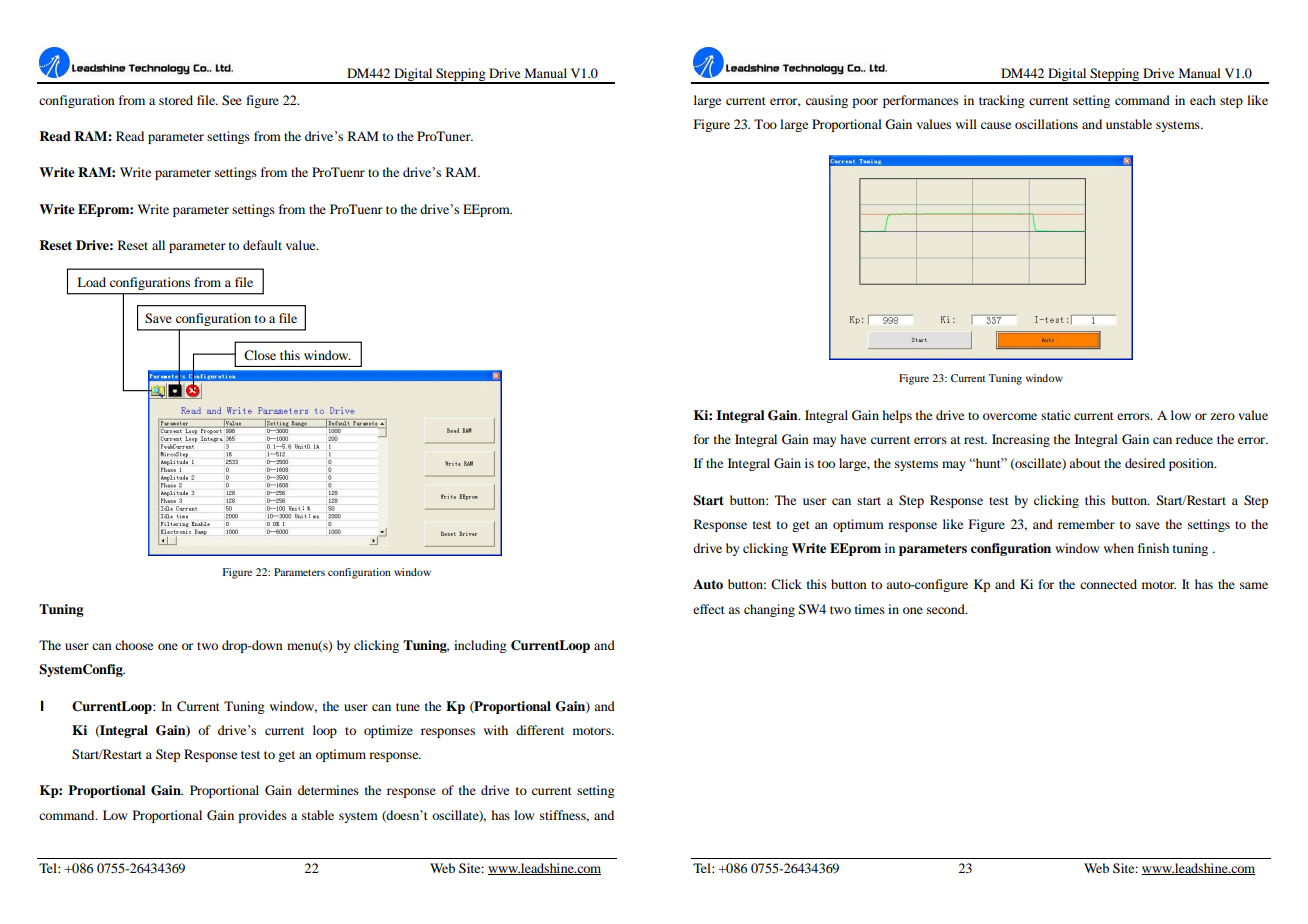  I want to click on oscillations, so click(1046, 124).
